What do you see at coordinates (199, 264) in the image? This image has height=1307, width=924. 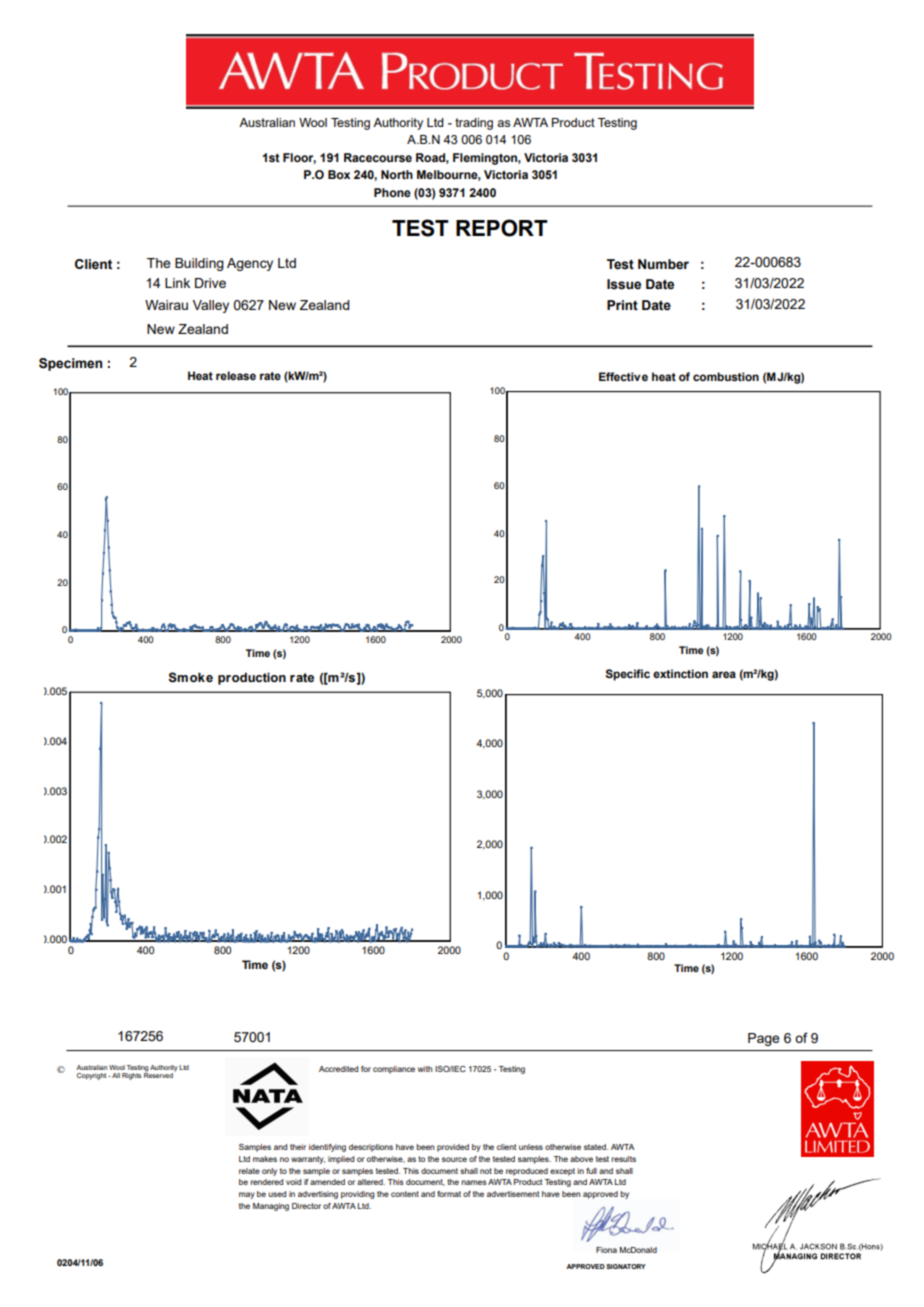 I see `Building` at bounding box center [199, 264].
